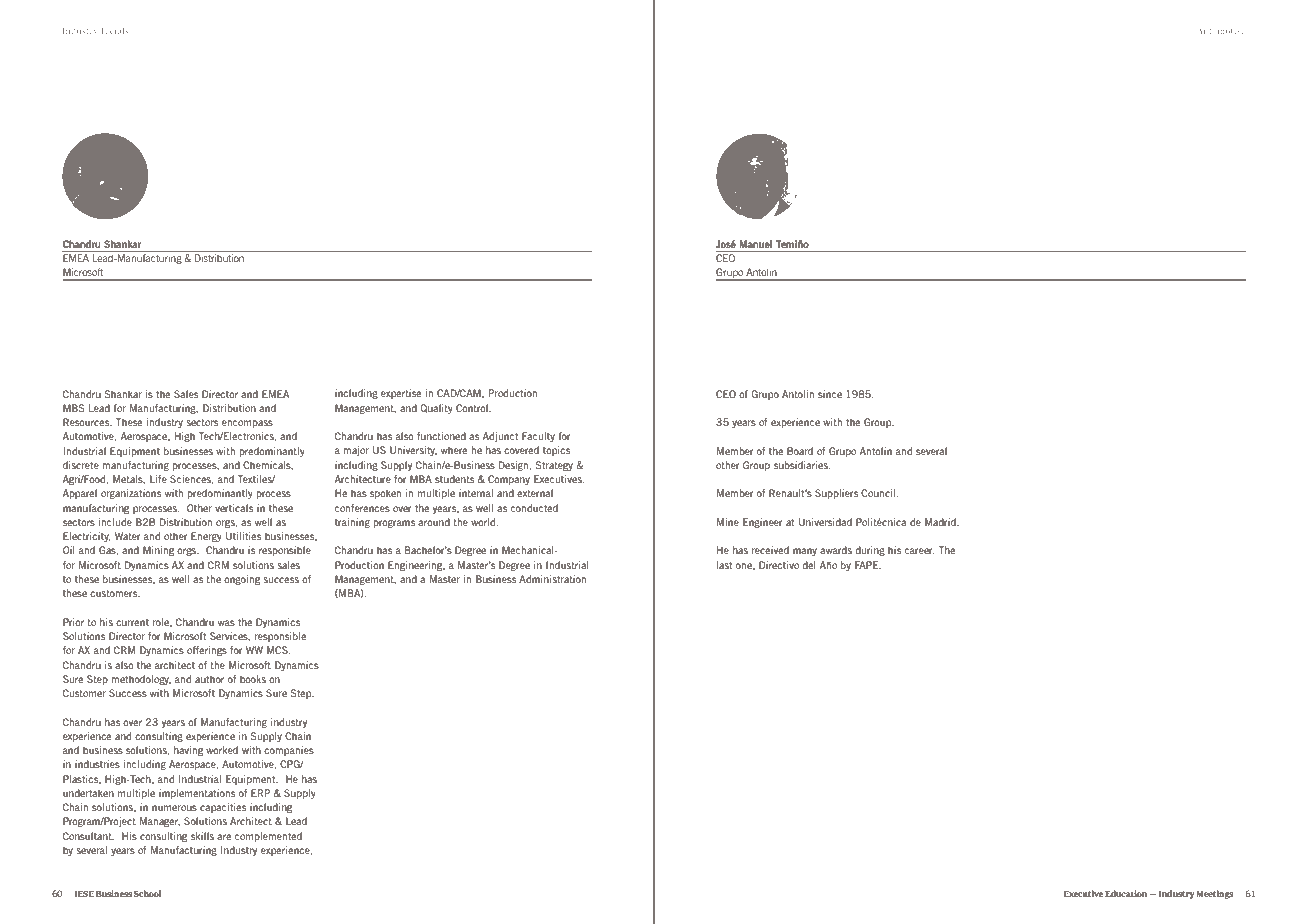 Image resolution: width=1308 pixels, height=924 pixels. What do you see at coordinates (114, 31) in the document?
I see `Trends` at bounding box center [114, 31].
